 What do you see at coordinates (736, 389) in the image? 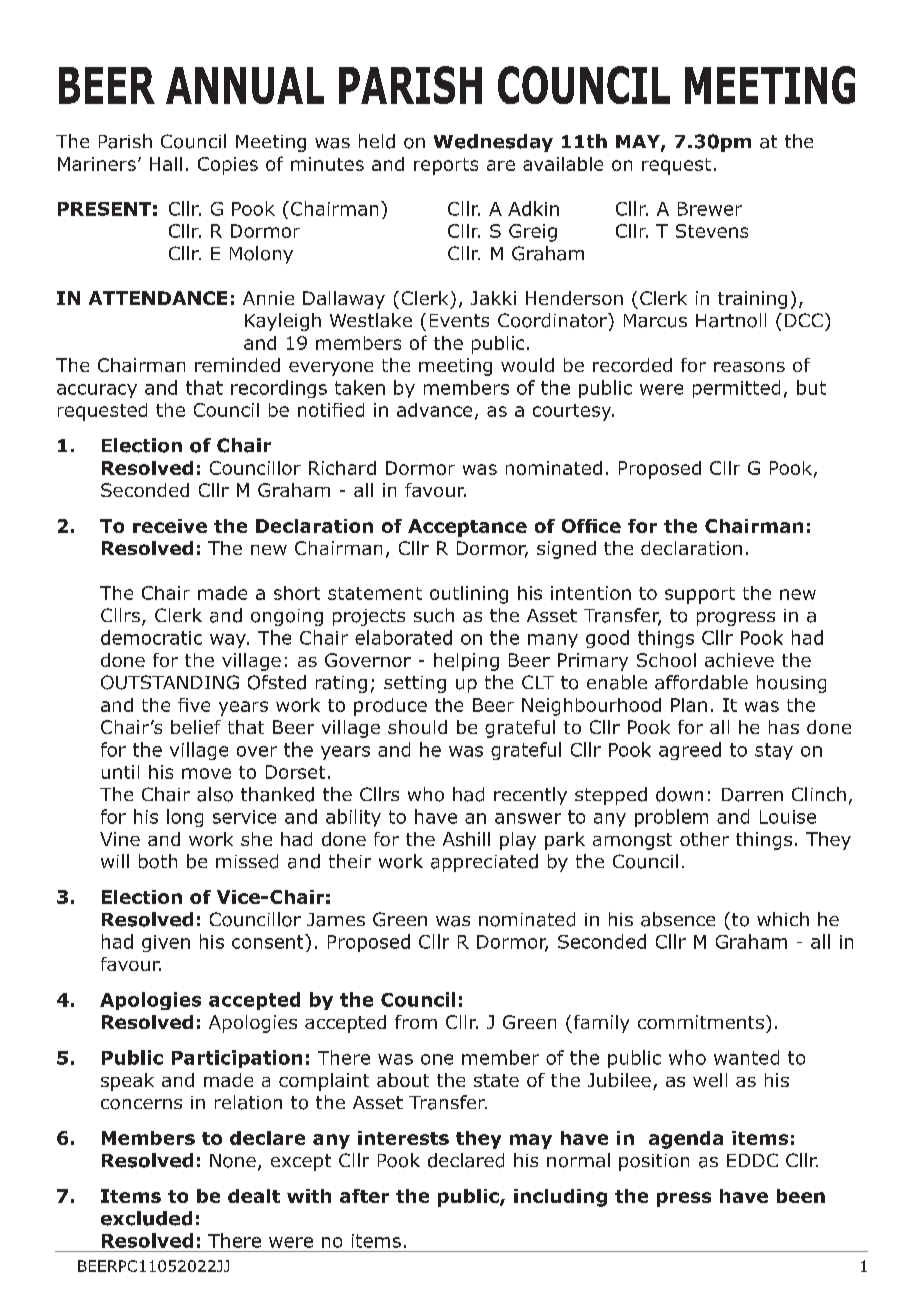
I see `permitted` at bounding box center [736, 389].
